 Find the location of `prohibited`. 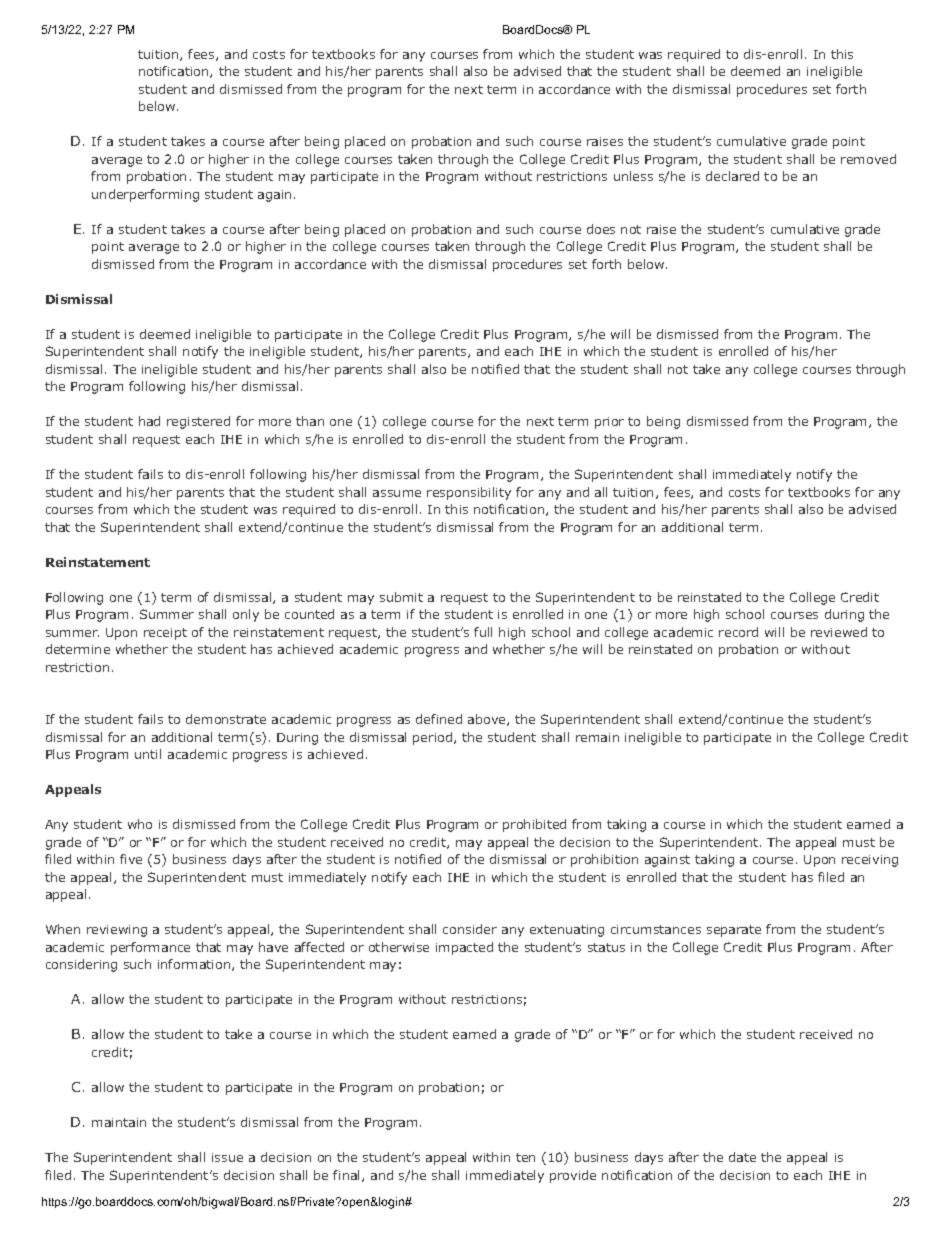

prohibited is located at coordinates (534, 825).
